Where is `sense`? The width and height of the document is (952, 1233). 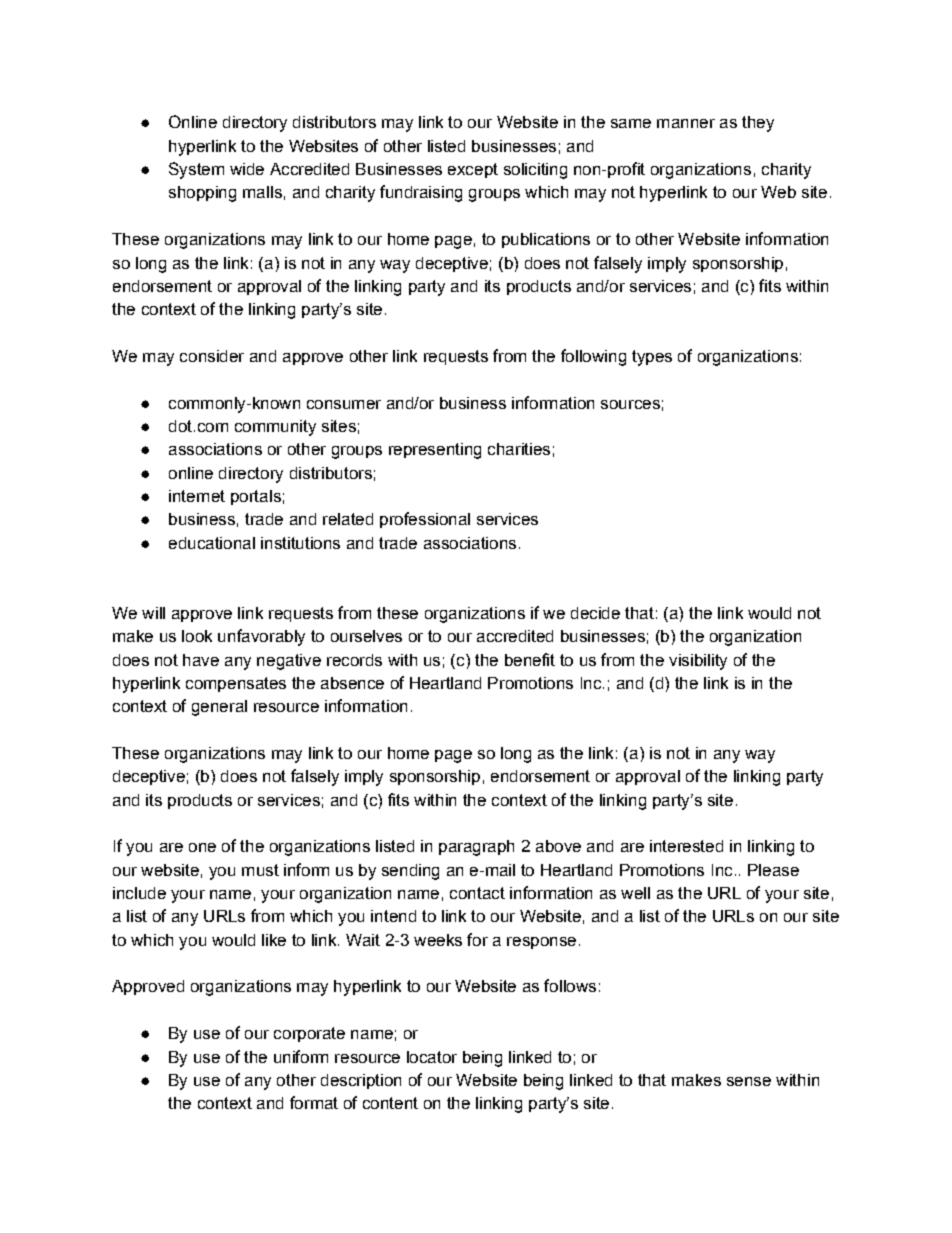
sense is located at coordinates (749, 1081).
